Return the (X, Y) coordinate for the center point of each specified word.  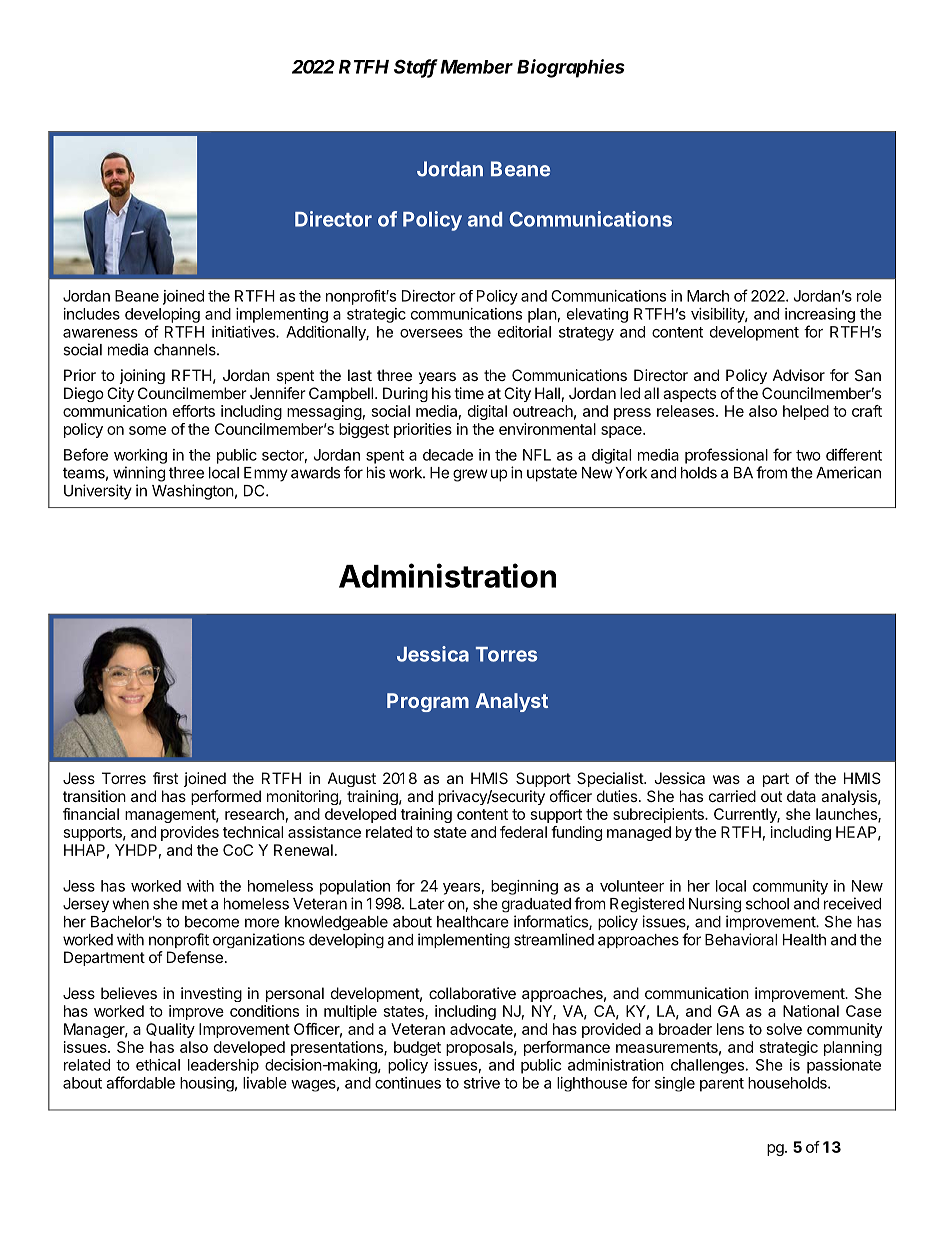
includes (92, 314)
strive (482, 1083)
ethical (158, 1065)
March (708, 296)
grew (470, 475)
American (848, 472)
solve (784, 1029)
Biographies (571, 68)
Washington (193, 492)
